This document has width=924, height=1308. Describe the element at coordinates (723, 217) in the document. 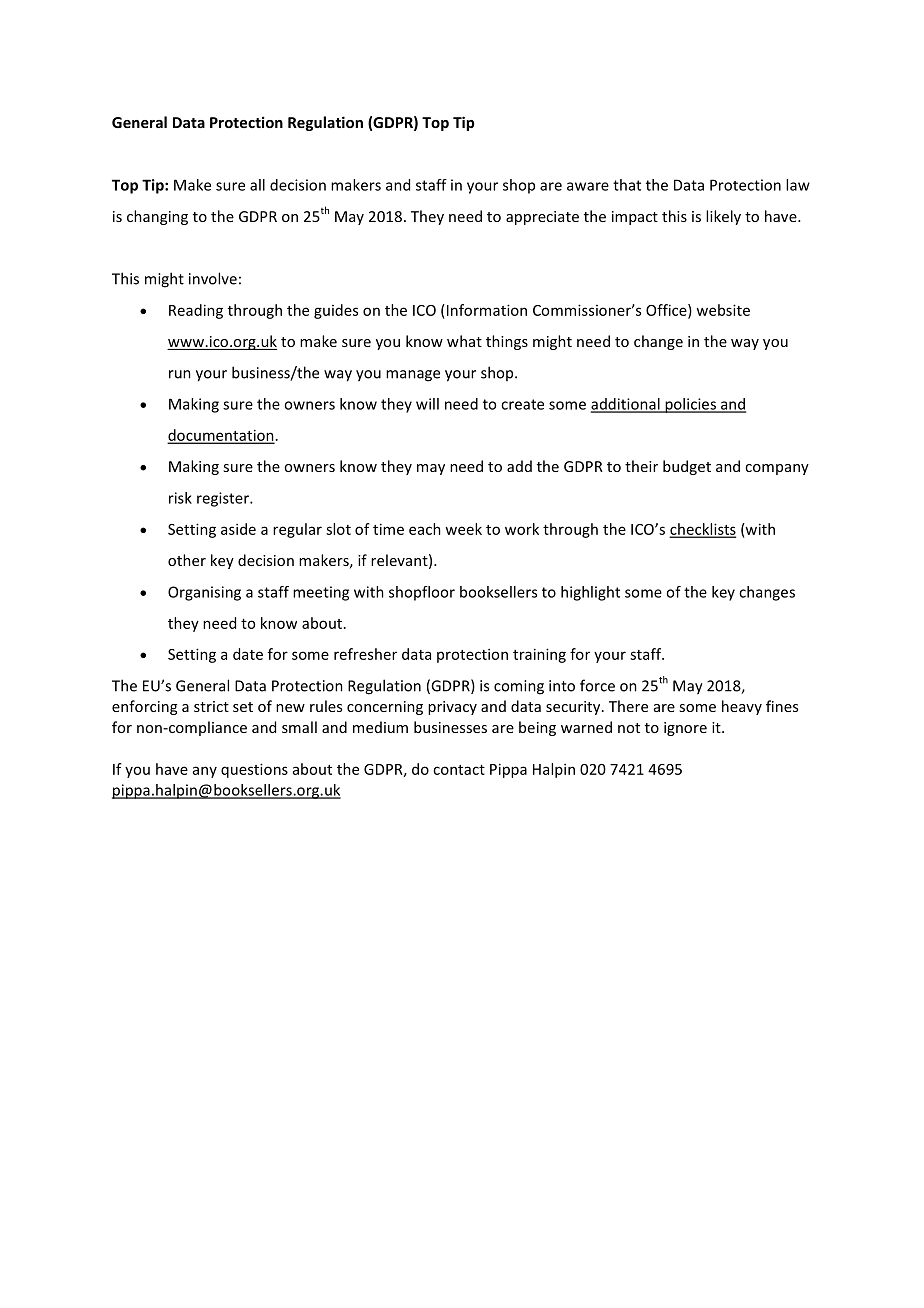

I see `likely` at that location.
